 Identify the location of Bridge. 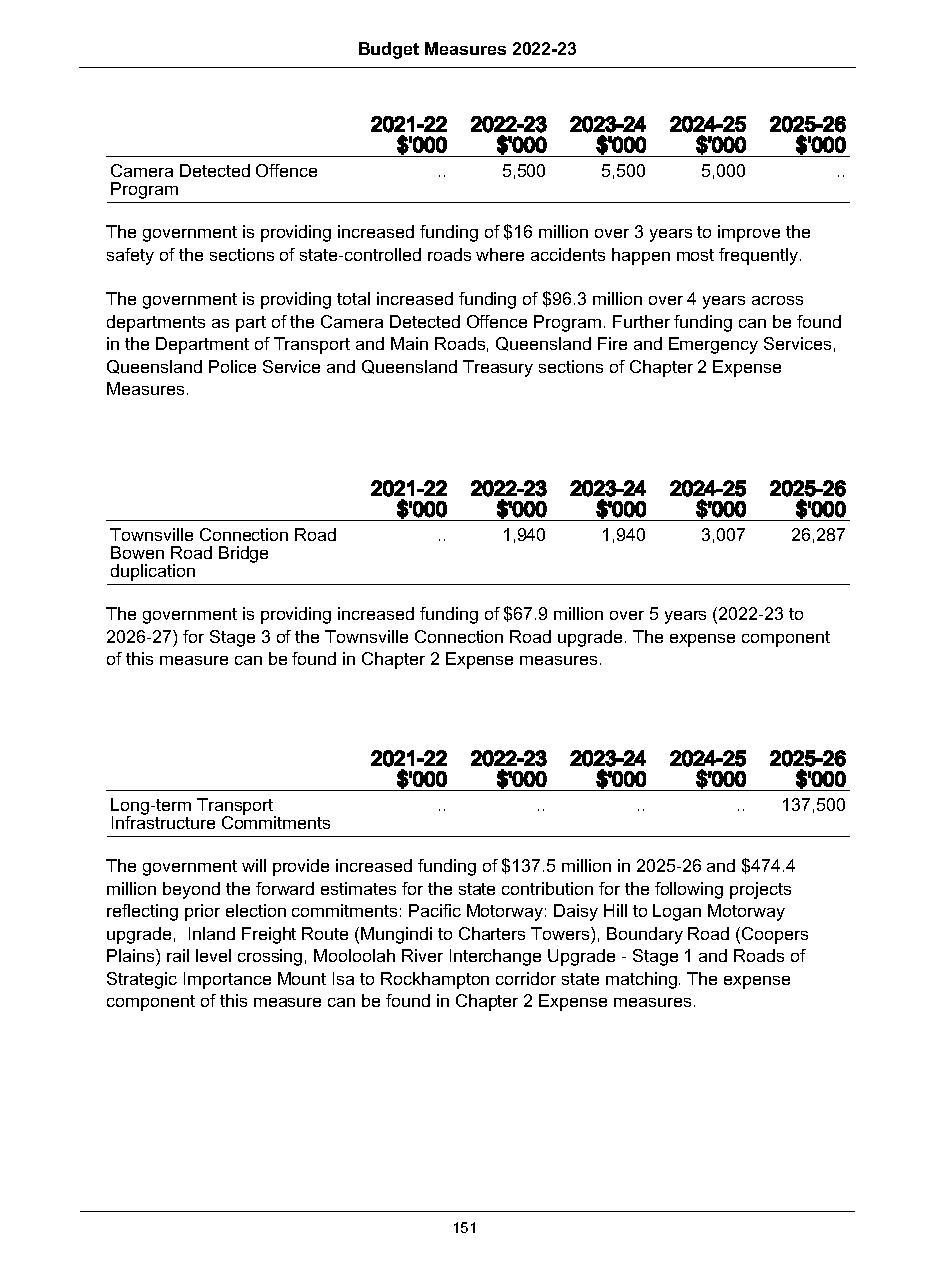
(243, 554).
